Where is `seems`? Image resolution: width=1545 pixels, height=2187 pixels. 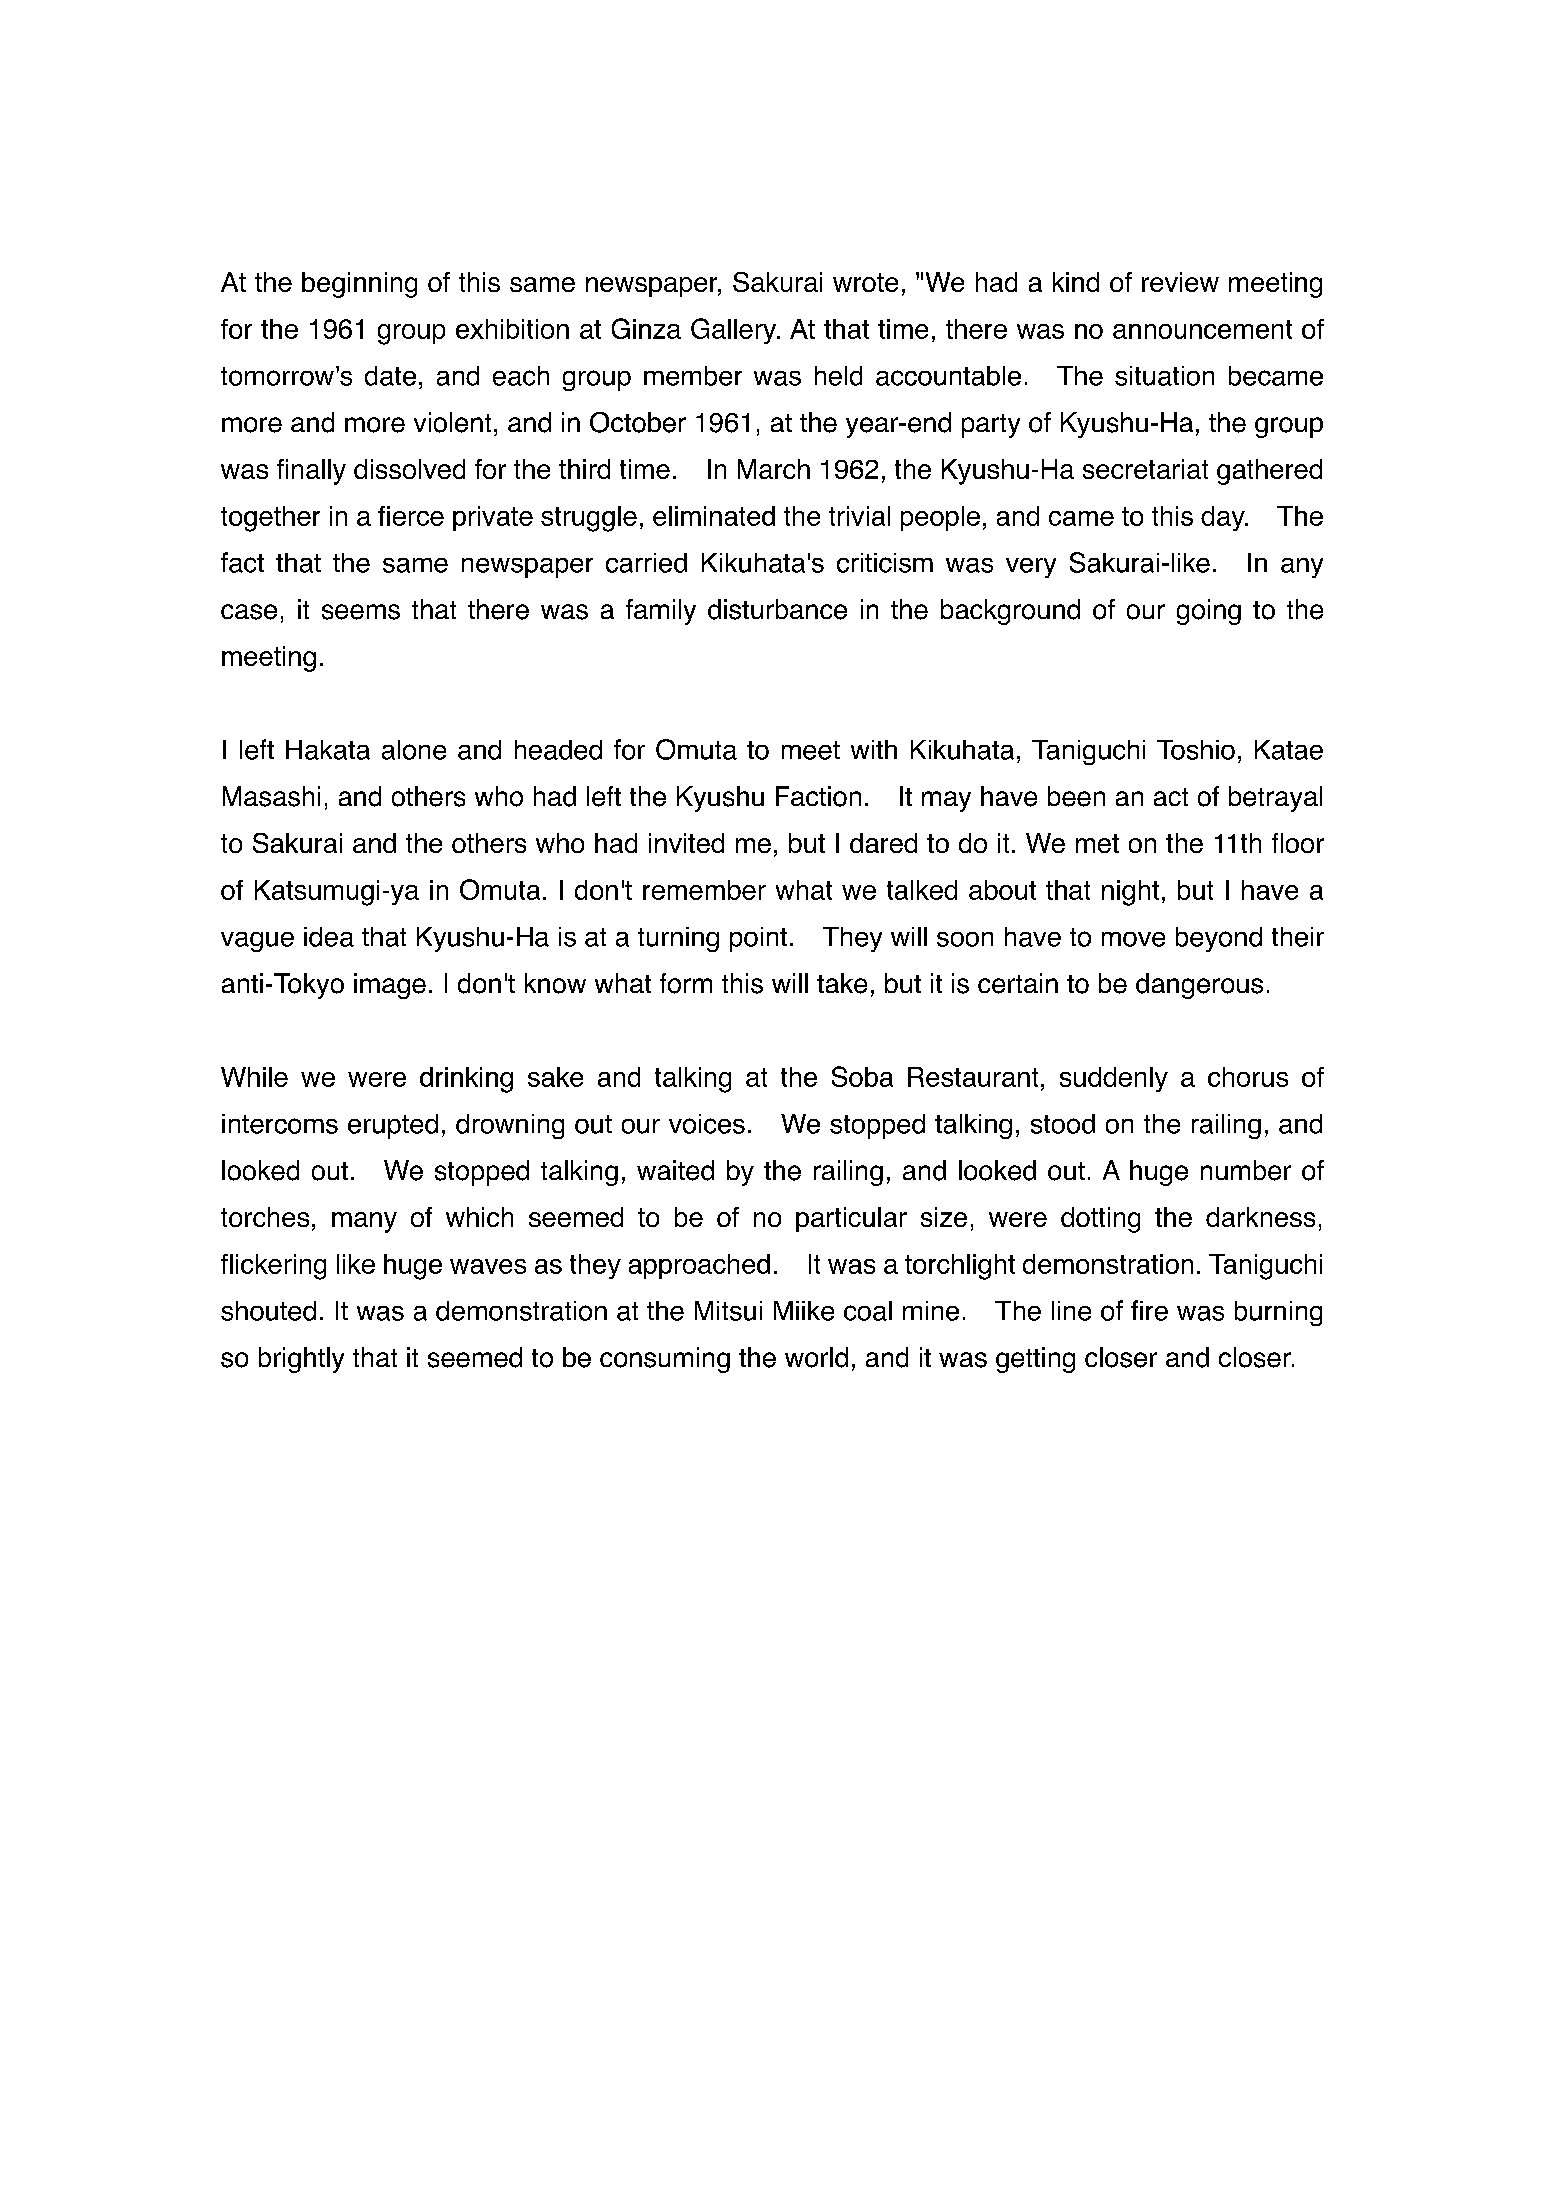
seems is located at coordinates (361, 612).
